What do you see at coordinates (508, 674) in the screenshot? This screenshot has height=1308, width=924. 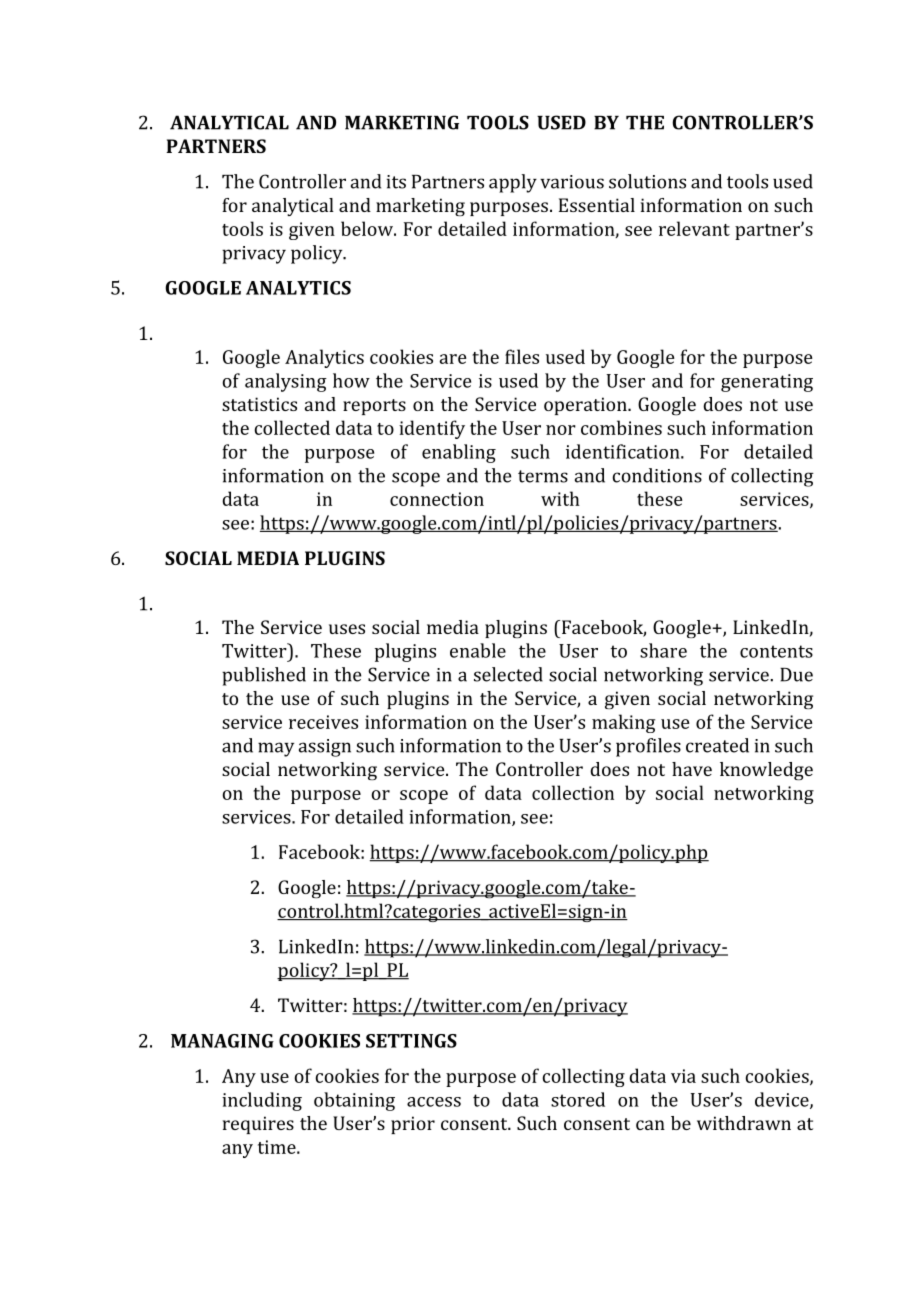 I see `selected` at bounding box center [508, 674].
